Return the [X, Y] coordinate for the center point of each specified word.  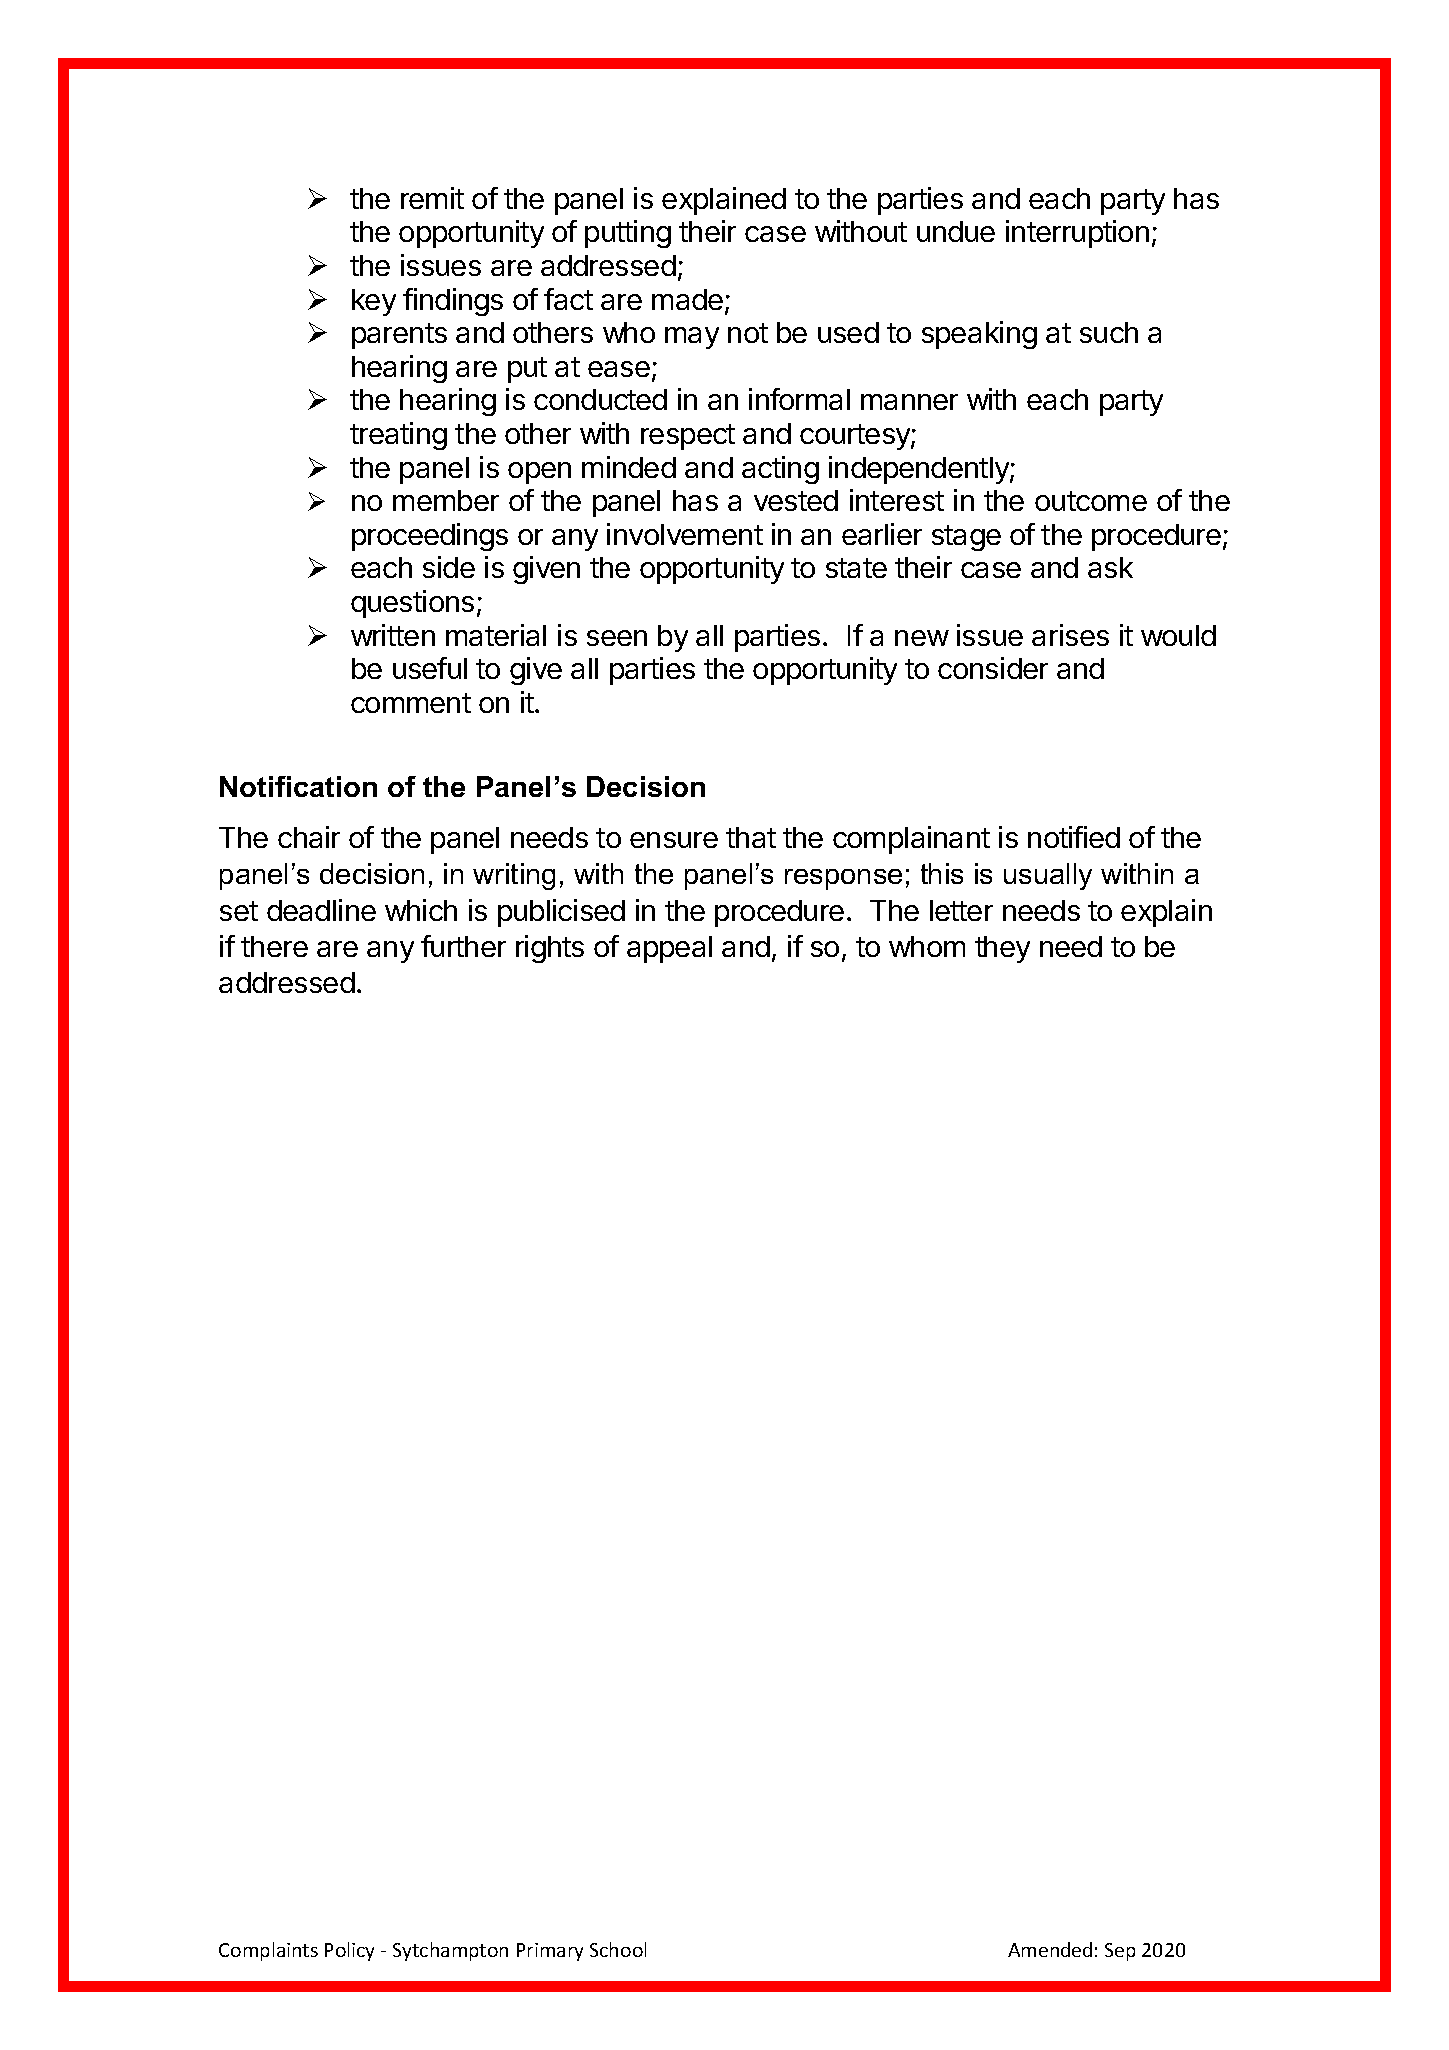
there [274, 946]
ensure [674, 840]
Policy [349, 1951]
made [687, 299]
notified [1074, 837]
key [374, 302]
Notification [298, 786]
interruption [1077, 234]
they [1002, 949]
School [618, 1949]
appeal [669, 949]
